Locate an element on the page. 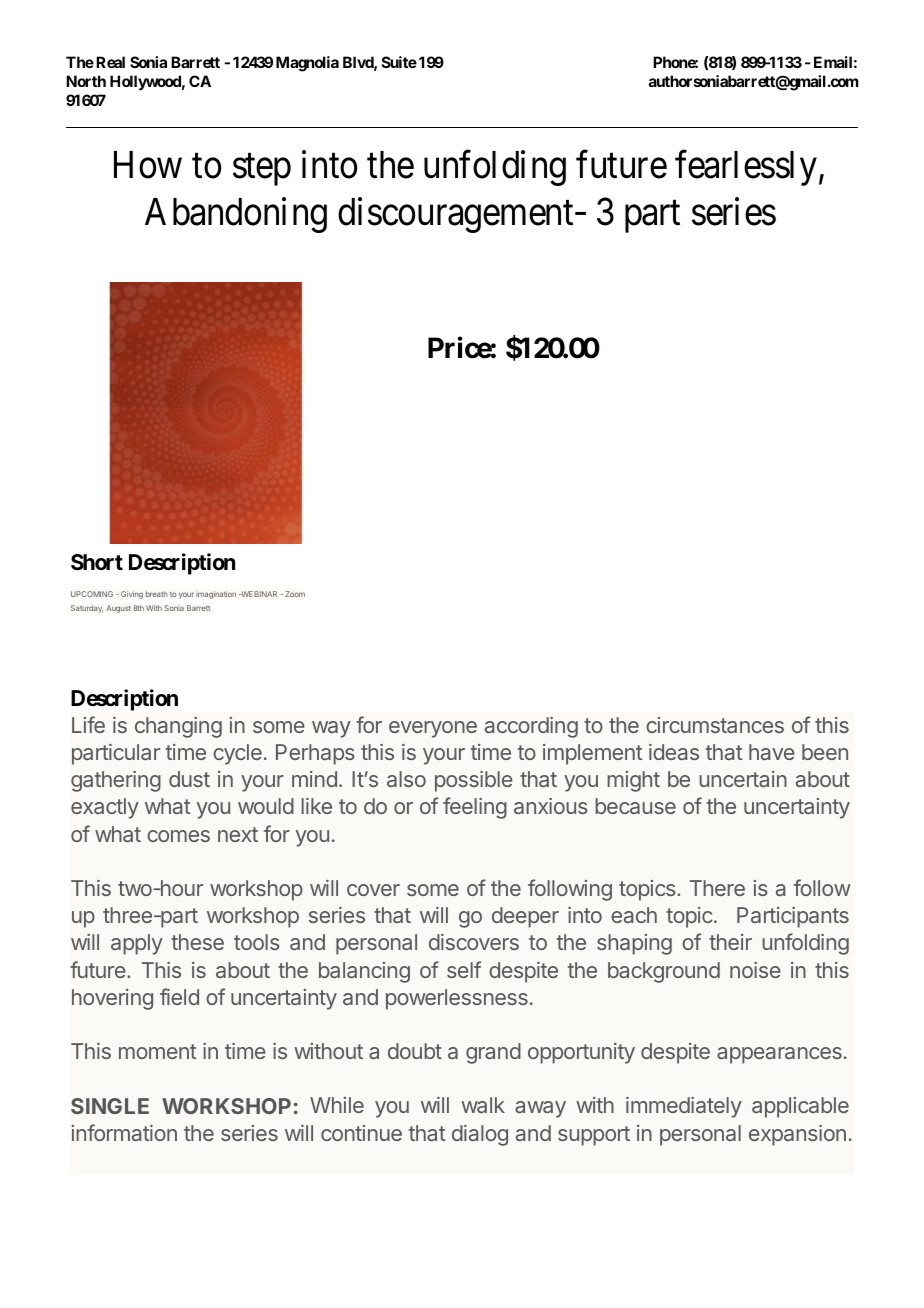  Suite is located at coordinates (399, 62).
